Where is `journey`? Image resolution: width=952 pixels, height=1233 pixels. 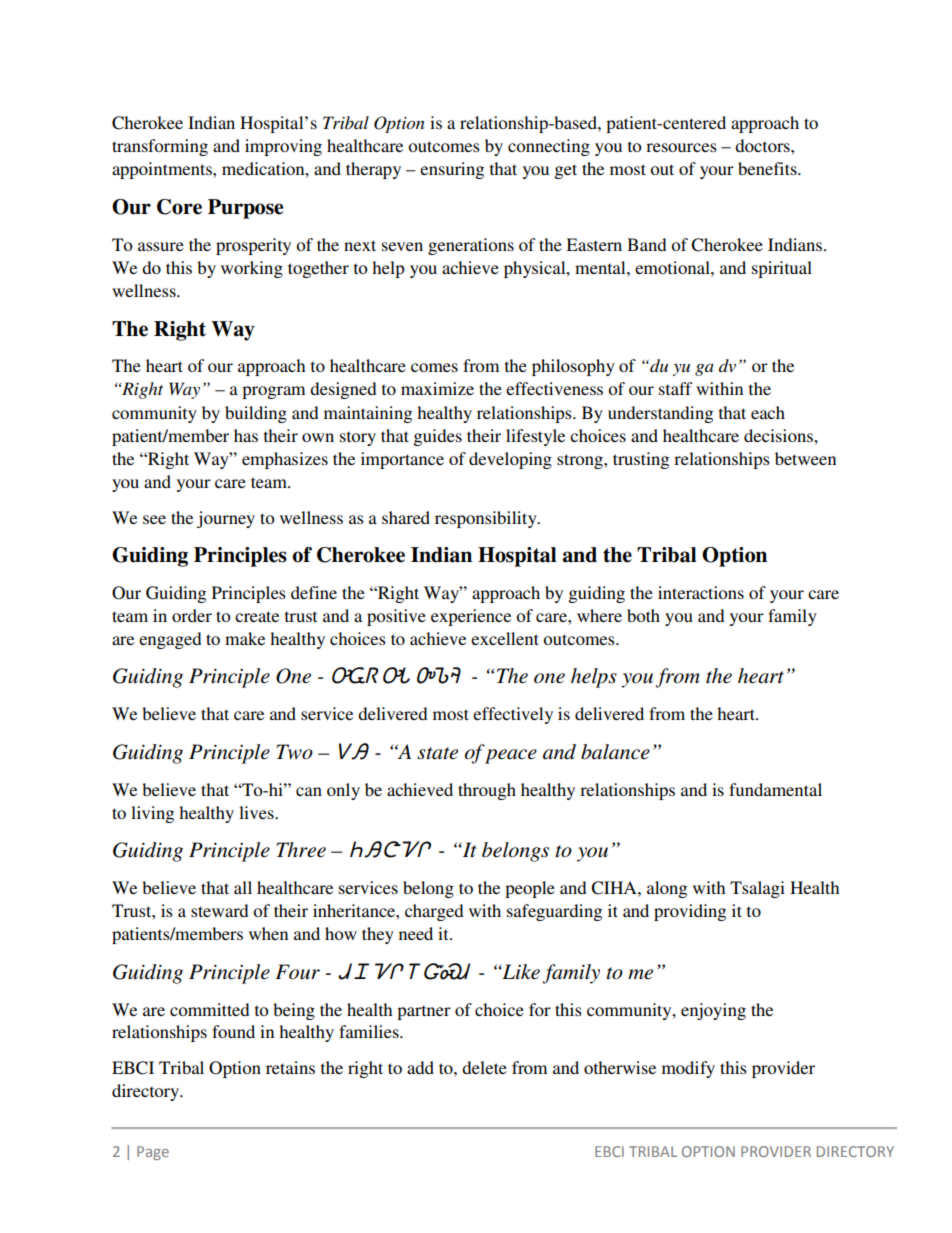 journey is located at coordinates (226, 519).
